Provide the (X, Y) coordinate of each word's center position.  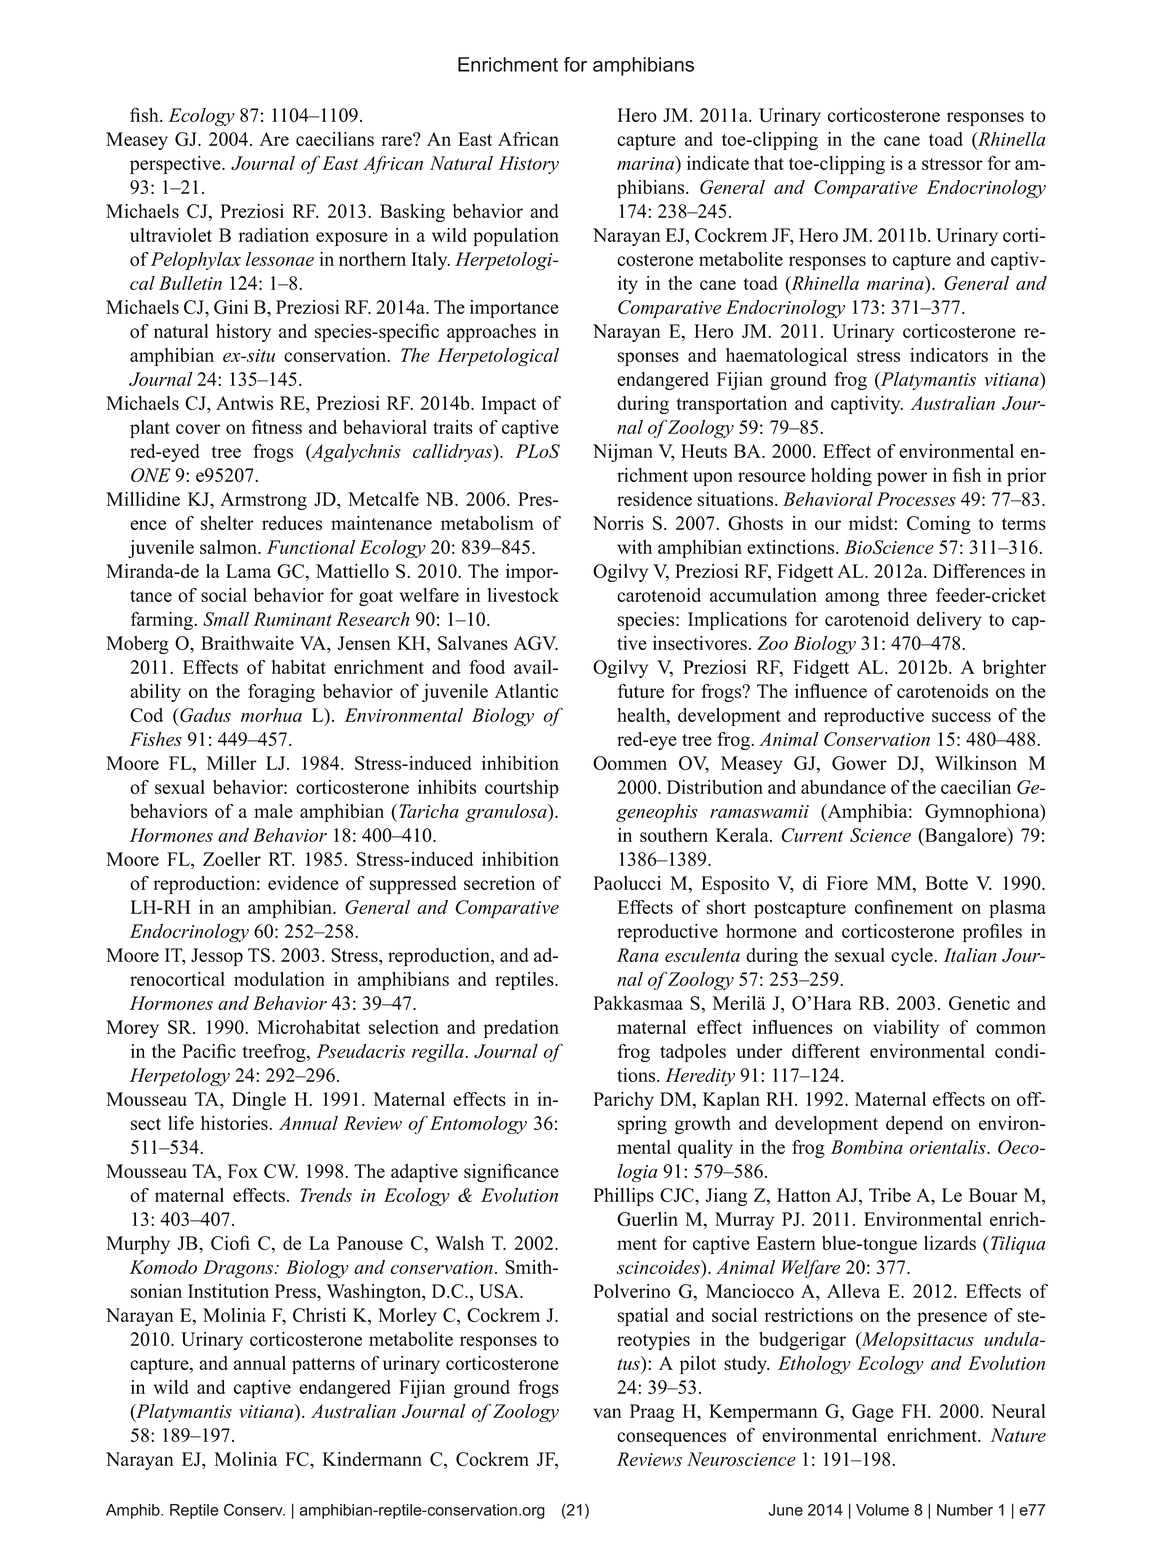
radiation (273, 235)
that (769, 163)
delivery (949, 621)
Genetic (979, 1003)
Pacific (209, 1050)
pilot (698, 1365)
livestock (523, 595)
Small (226, 619)
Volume (882, 1510)
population (516, 237)
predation (521, 1029)
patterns (323, 1366)
